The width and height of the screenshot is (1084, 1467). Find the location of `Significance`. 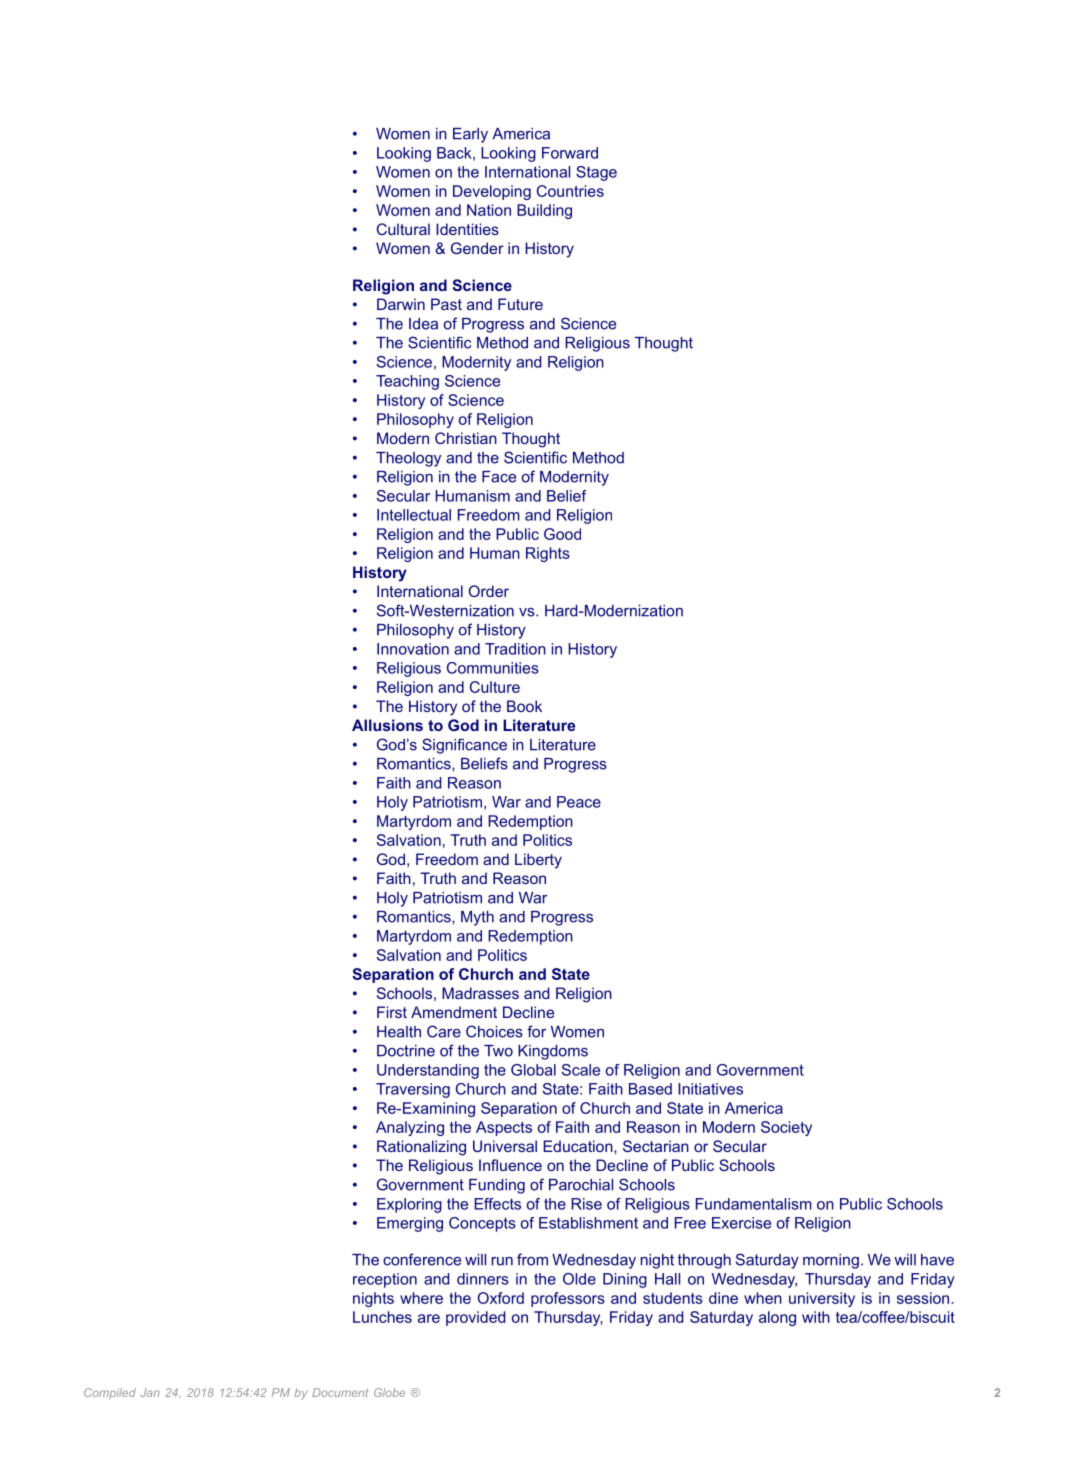

Significance is located at coordinates (464, 746).
